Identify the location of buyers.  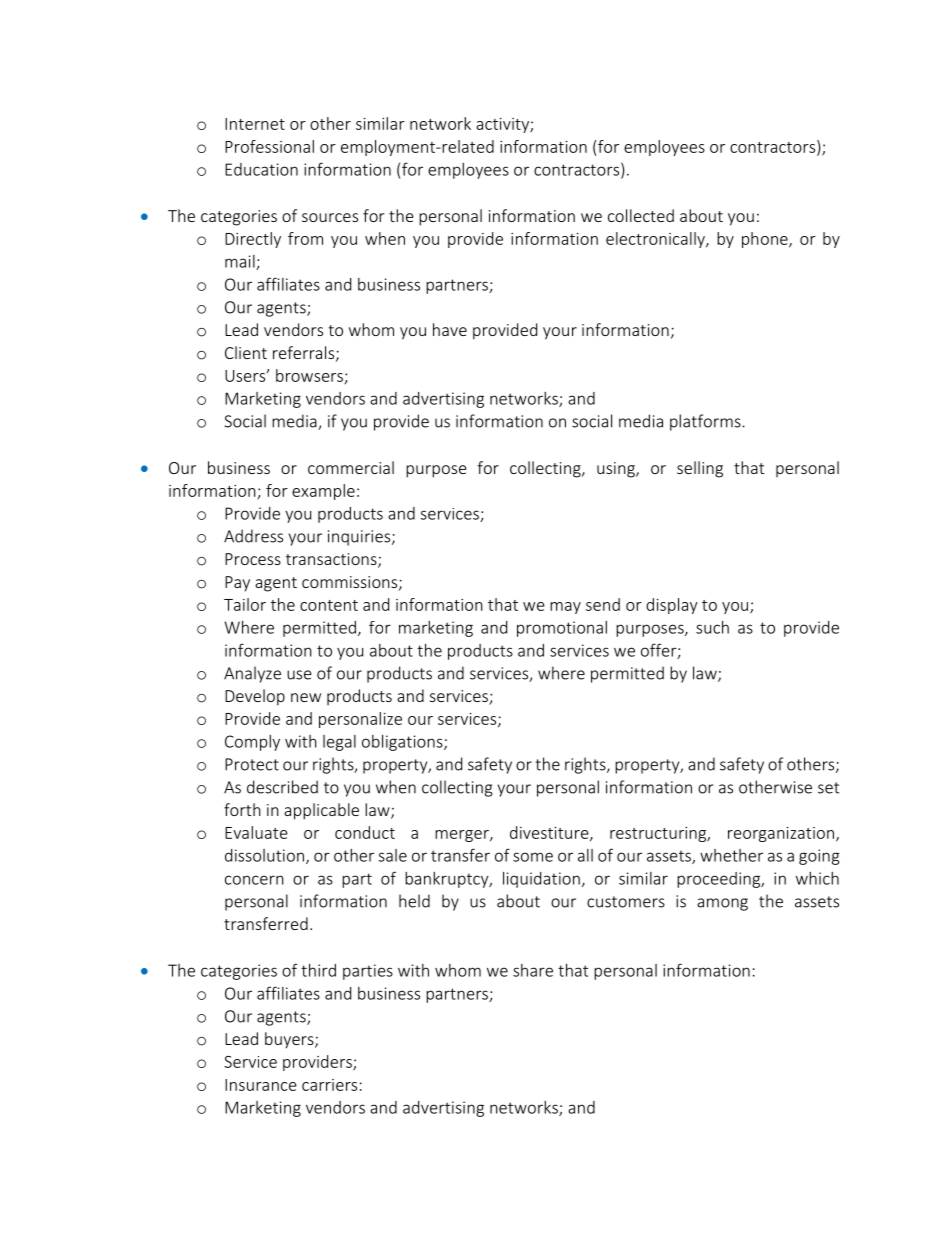
(290, 1040).
